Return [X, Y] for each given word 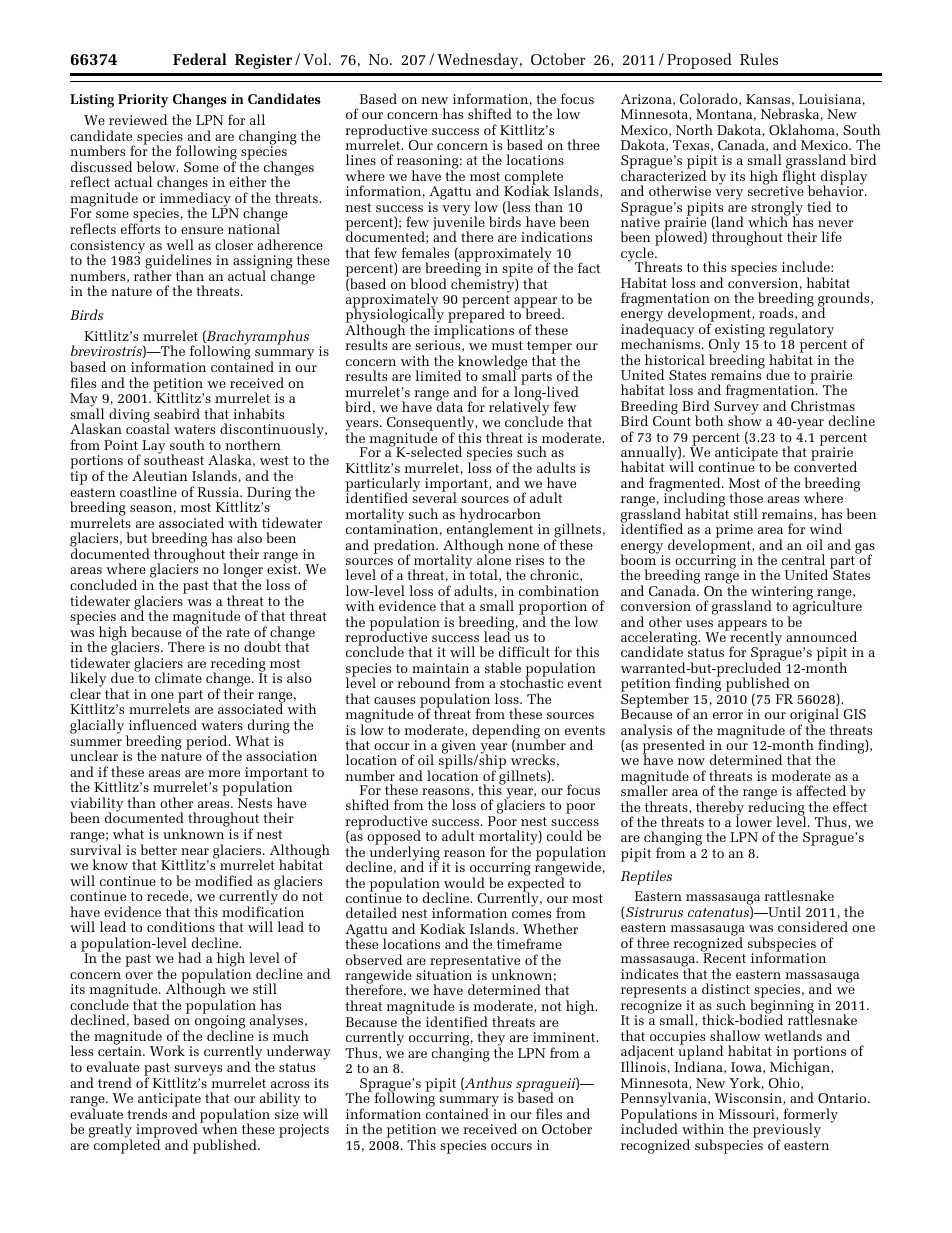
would [464, 882]
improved [167, 1132]
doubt [262, 646]
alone [494, 559]
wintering [783, 594]
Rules [759, 59]
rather [153, 274]
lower [754, 821]
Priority [143, 101]
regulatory [801, 330]
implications [474, 331]
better [158, 849]
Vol [316, 59]
